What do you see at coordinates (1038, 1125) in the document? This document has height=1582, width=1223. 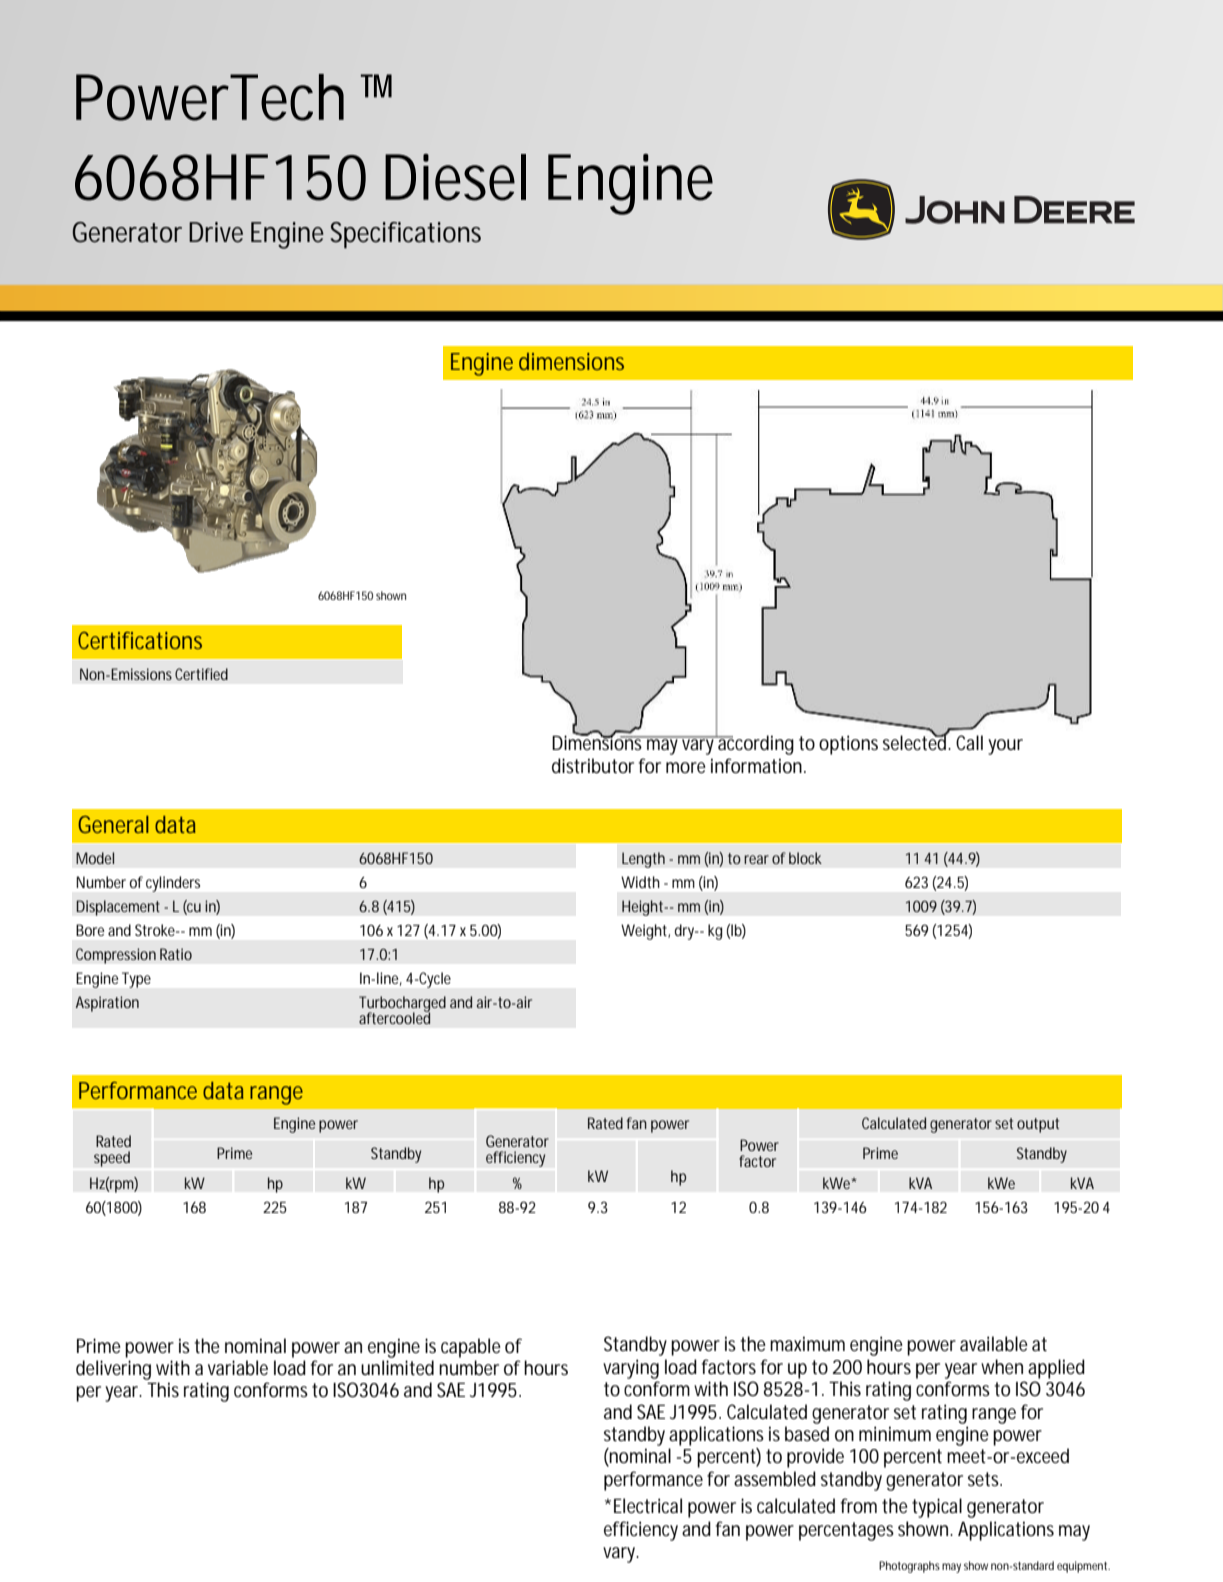 I see `output` at bounding box center [1038, 1125].
